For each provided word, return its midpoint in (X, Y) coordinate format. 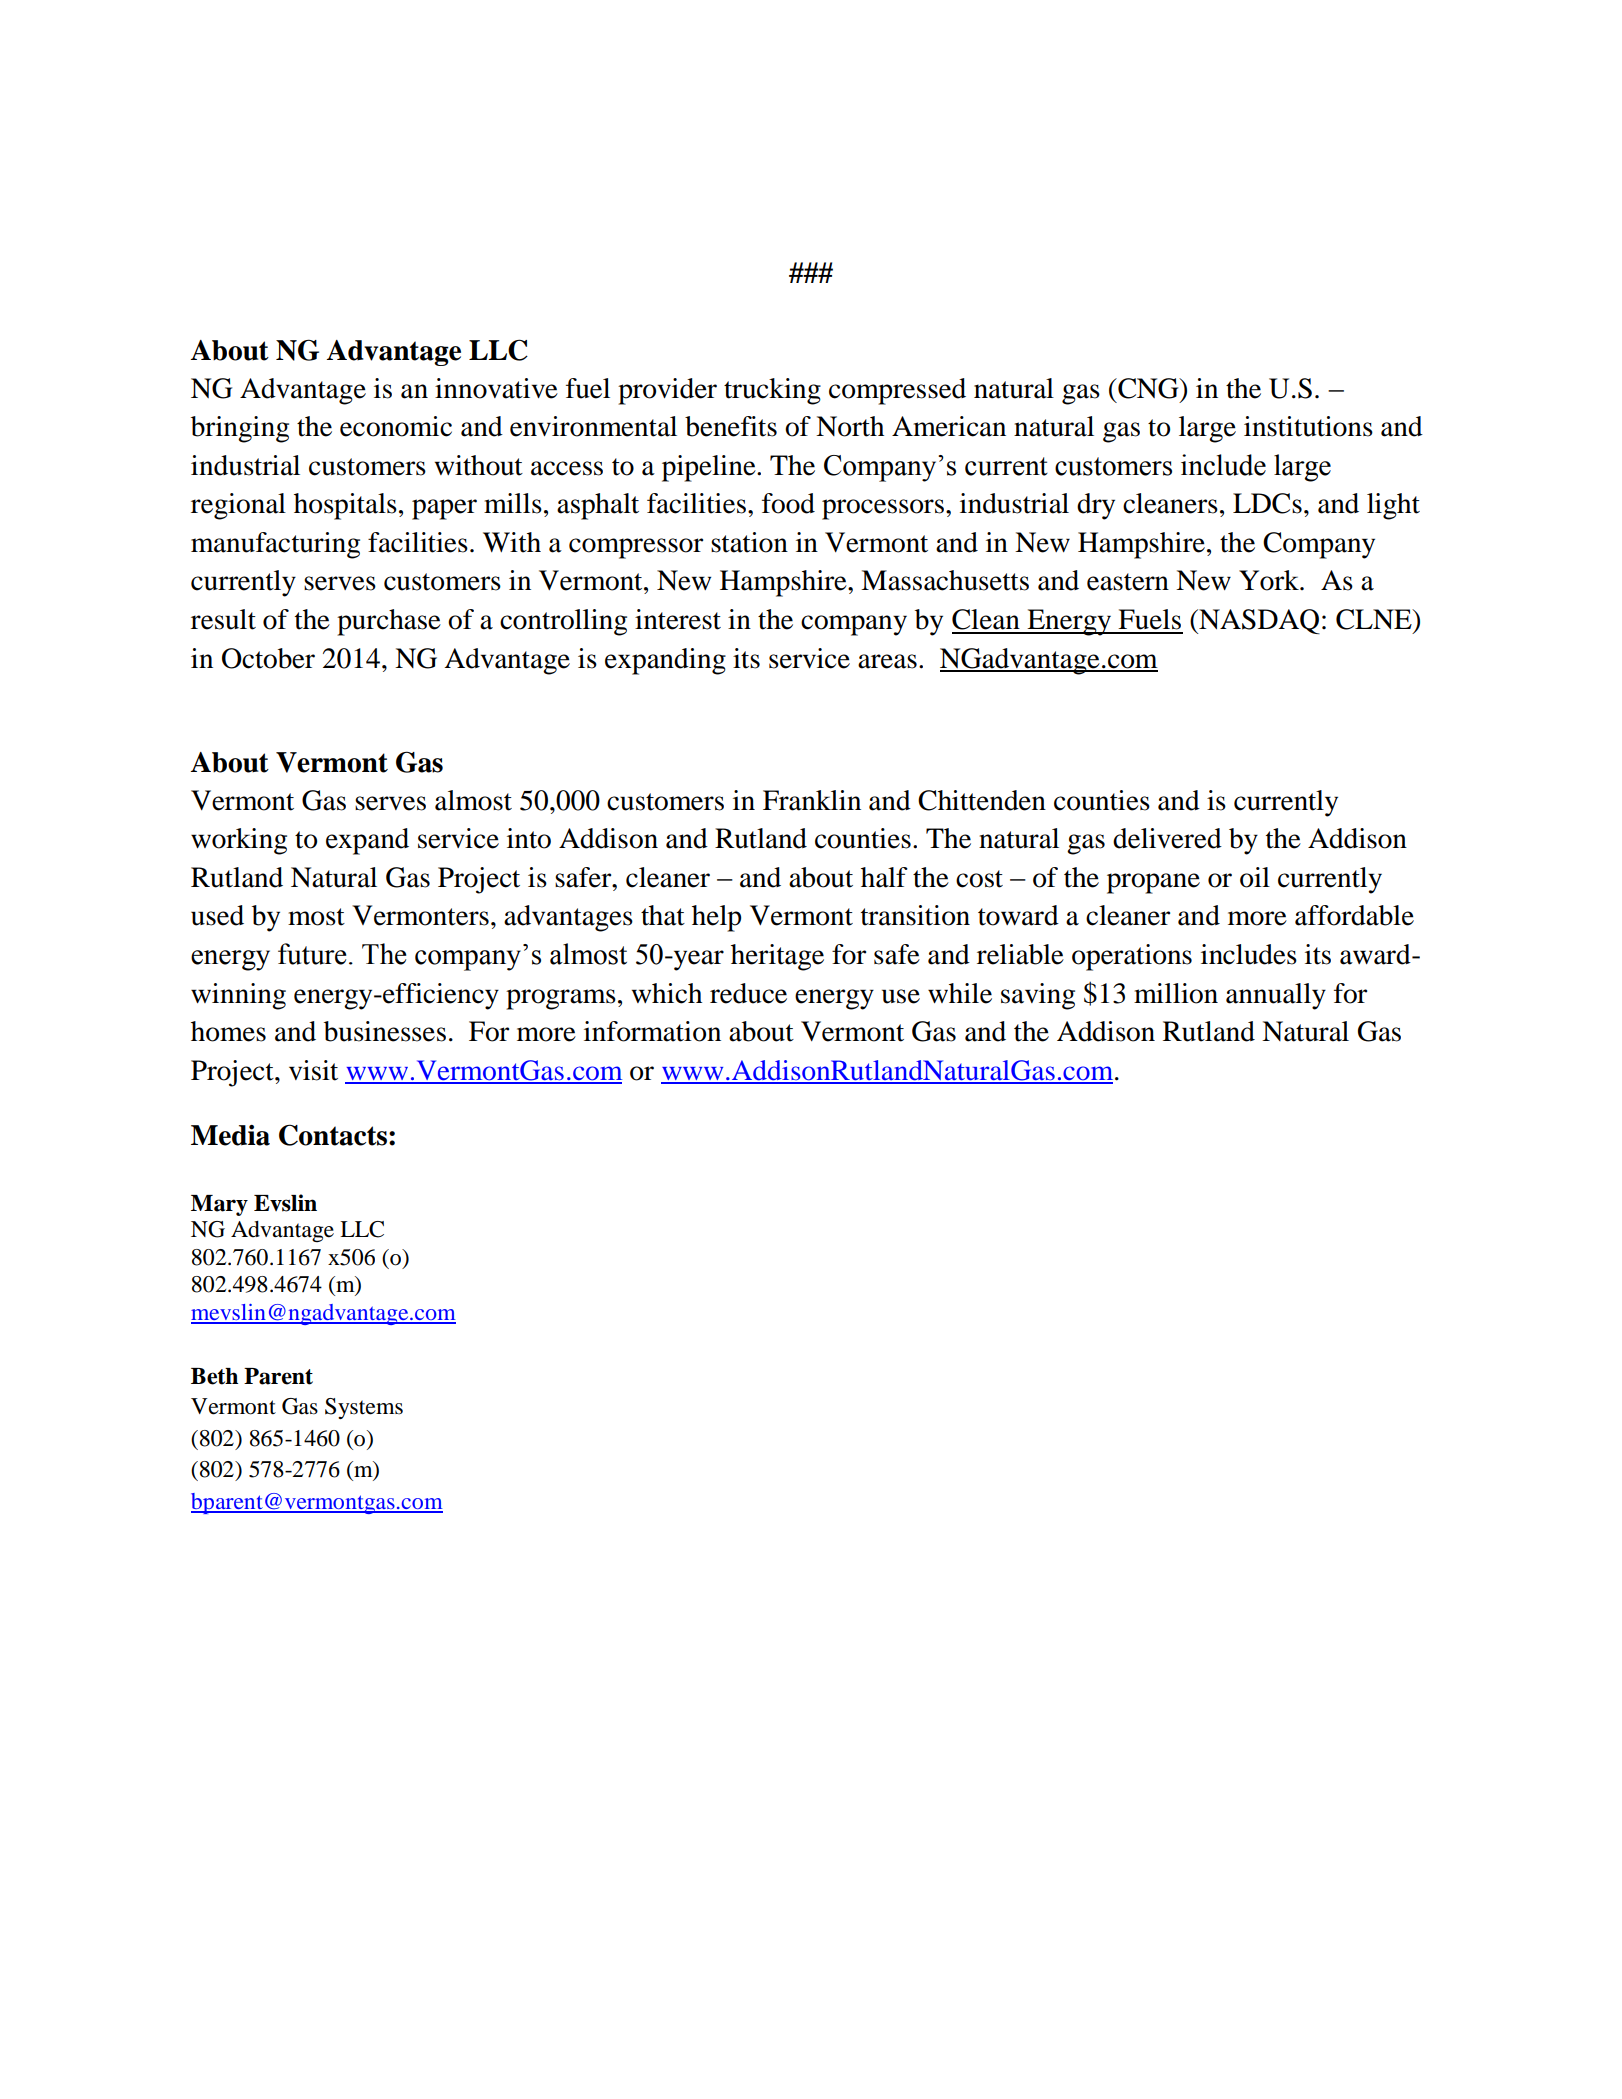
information (652, 1031)
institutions (1308, 426)
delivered (1167, 838)
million (1176, 993)
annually (1276, 996)
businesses (385, 1031)
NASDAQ (1258, 621)
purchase (389, 622)
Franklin (812, 800)
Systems (364, 1408)
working (239, 841)
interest (678, 619)
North (850, 426)
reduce (748, 993)
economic (396, 426)
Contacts (334, 1135)
